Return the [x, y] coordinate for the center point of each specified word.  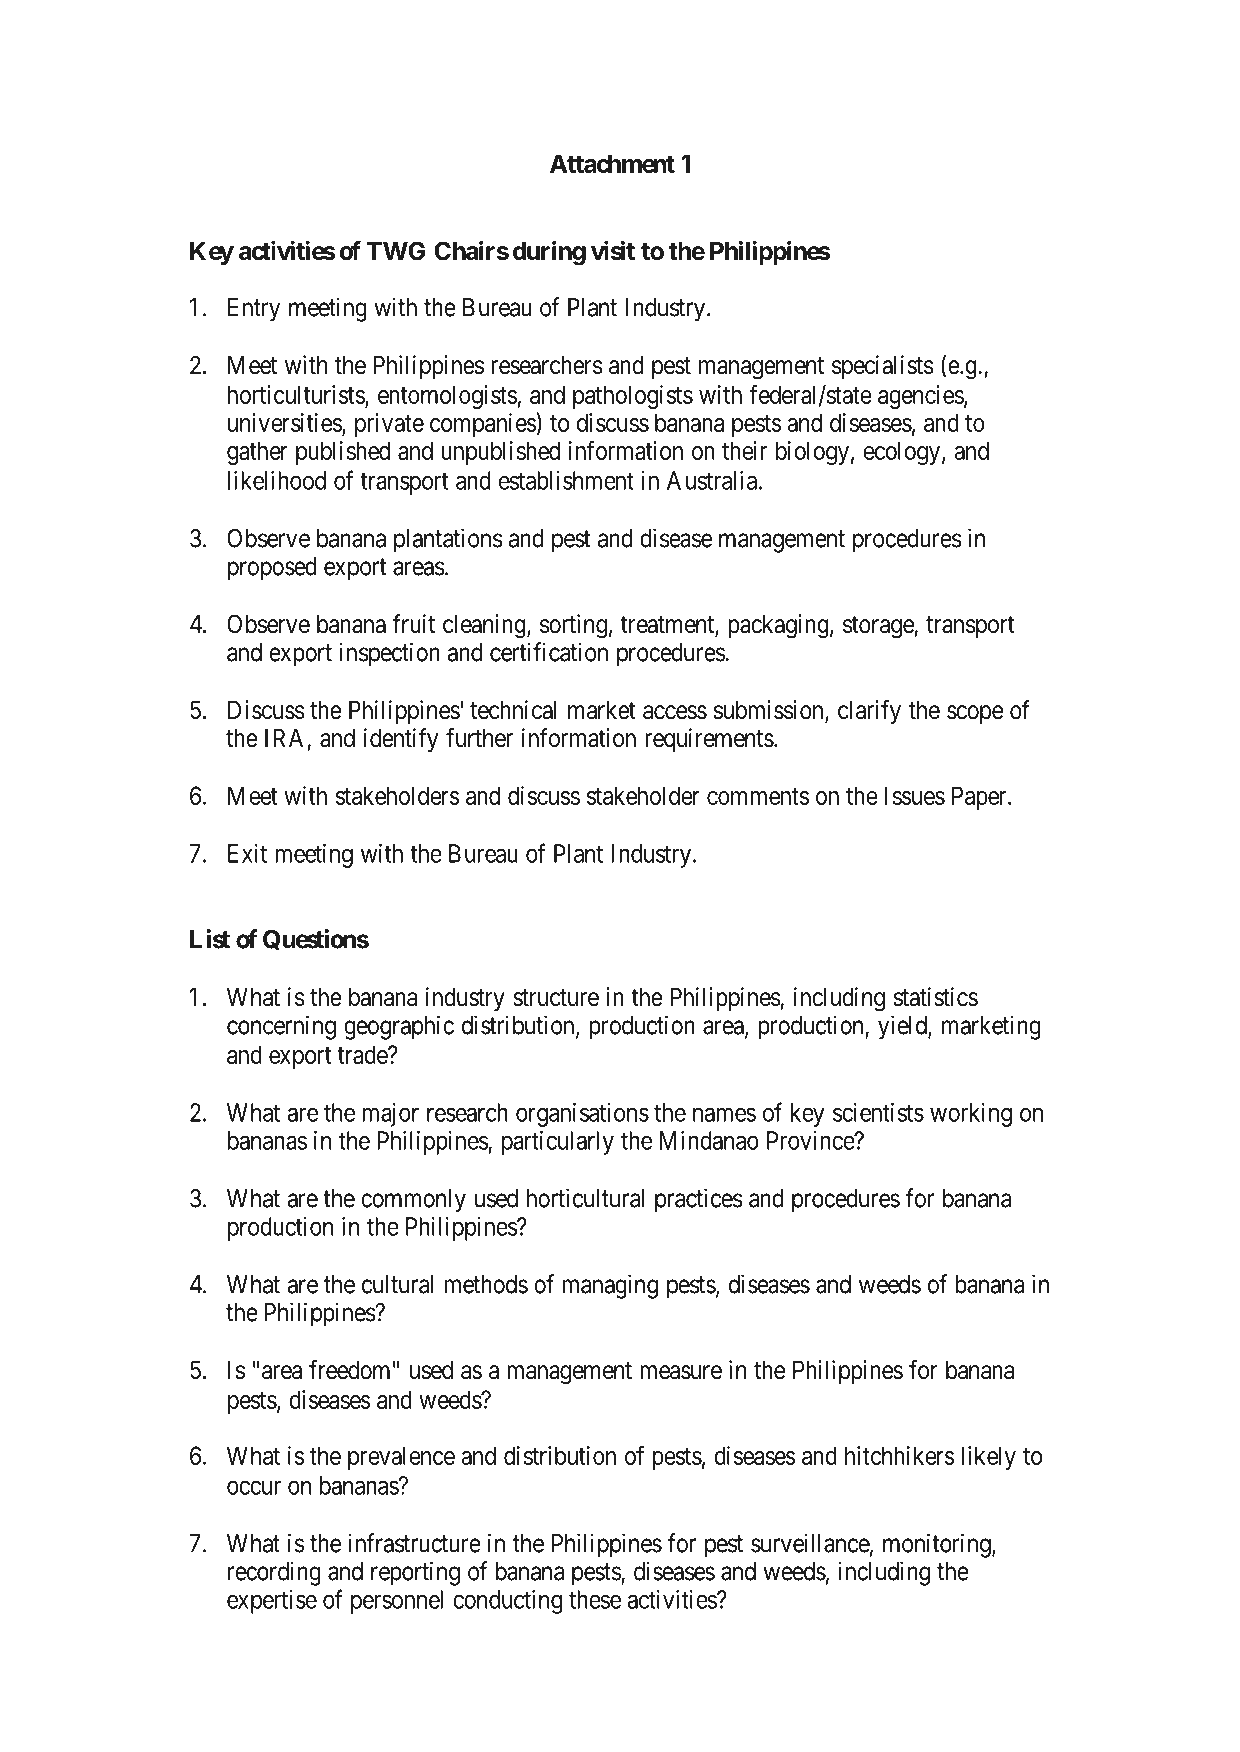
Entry [254, 310]
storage [879, 627]
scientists [878, 1112]
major [390, 1115]
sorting [573, 626]
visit [613, 251]
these [595, 1599]
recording [274, 1573]
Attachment [612, 163]
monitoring [938, 1545]
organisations [582, 1115]
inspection [390, 654]
